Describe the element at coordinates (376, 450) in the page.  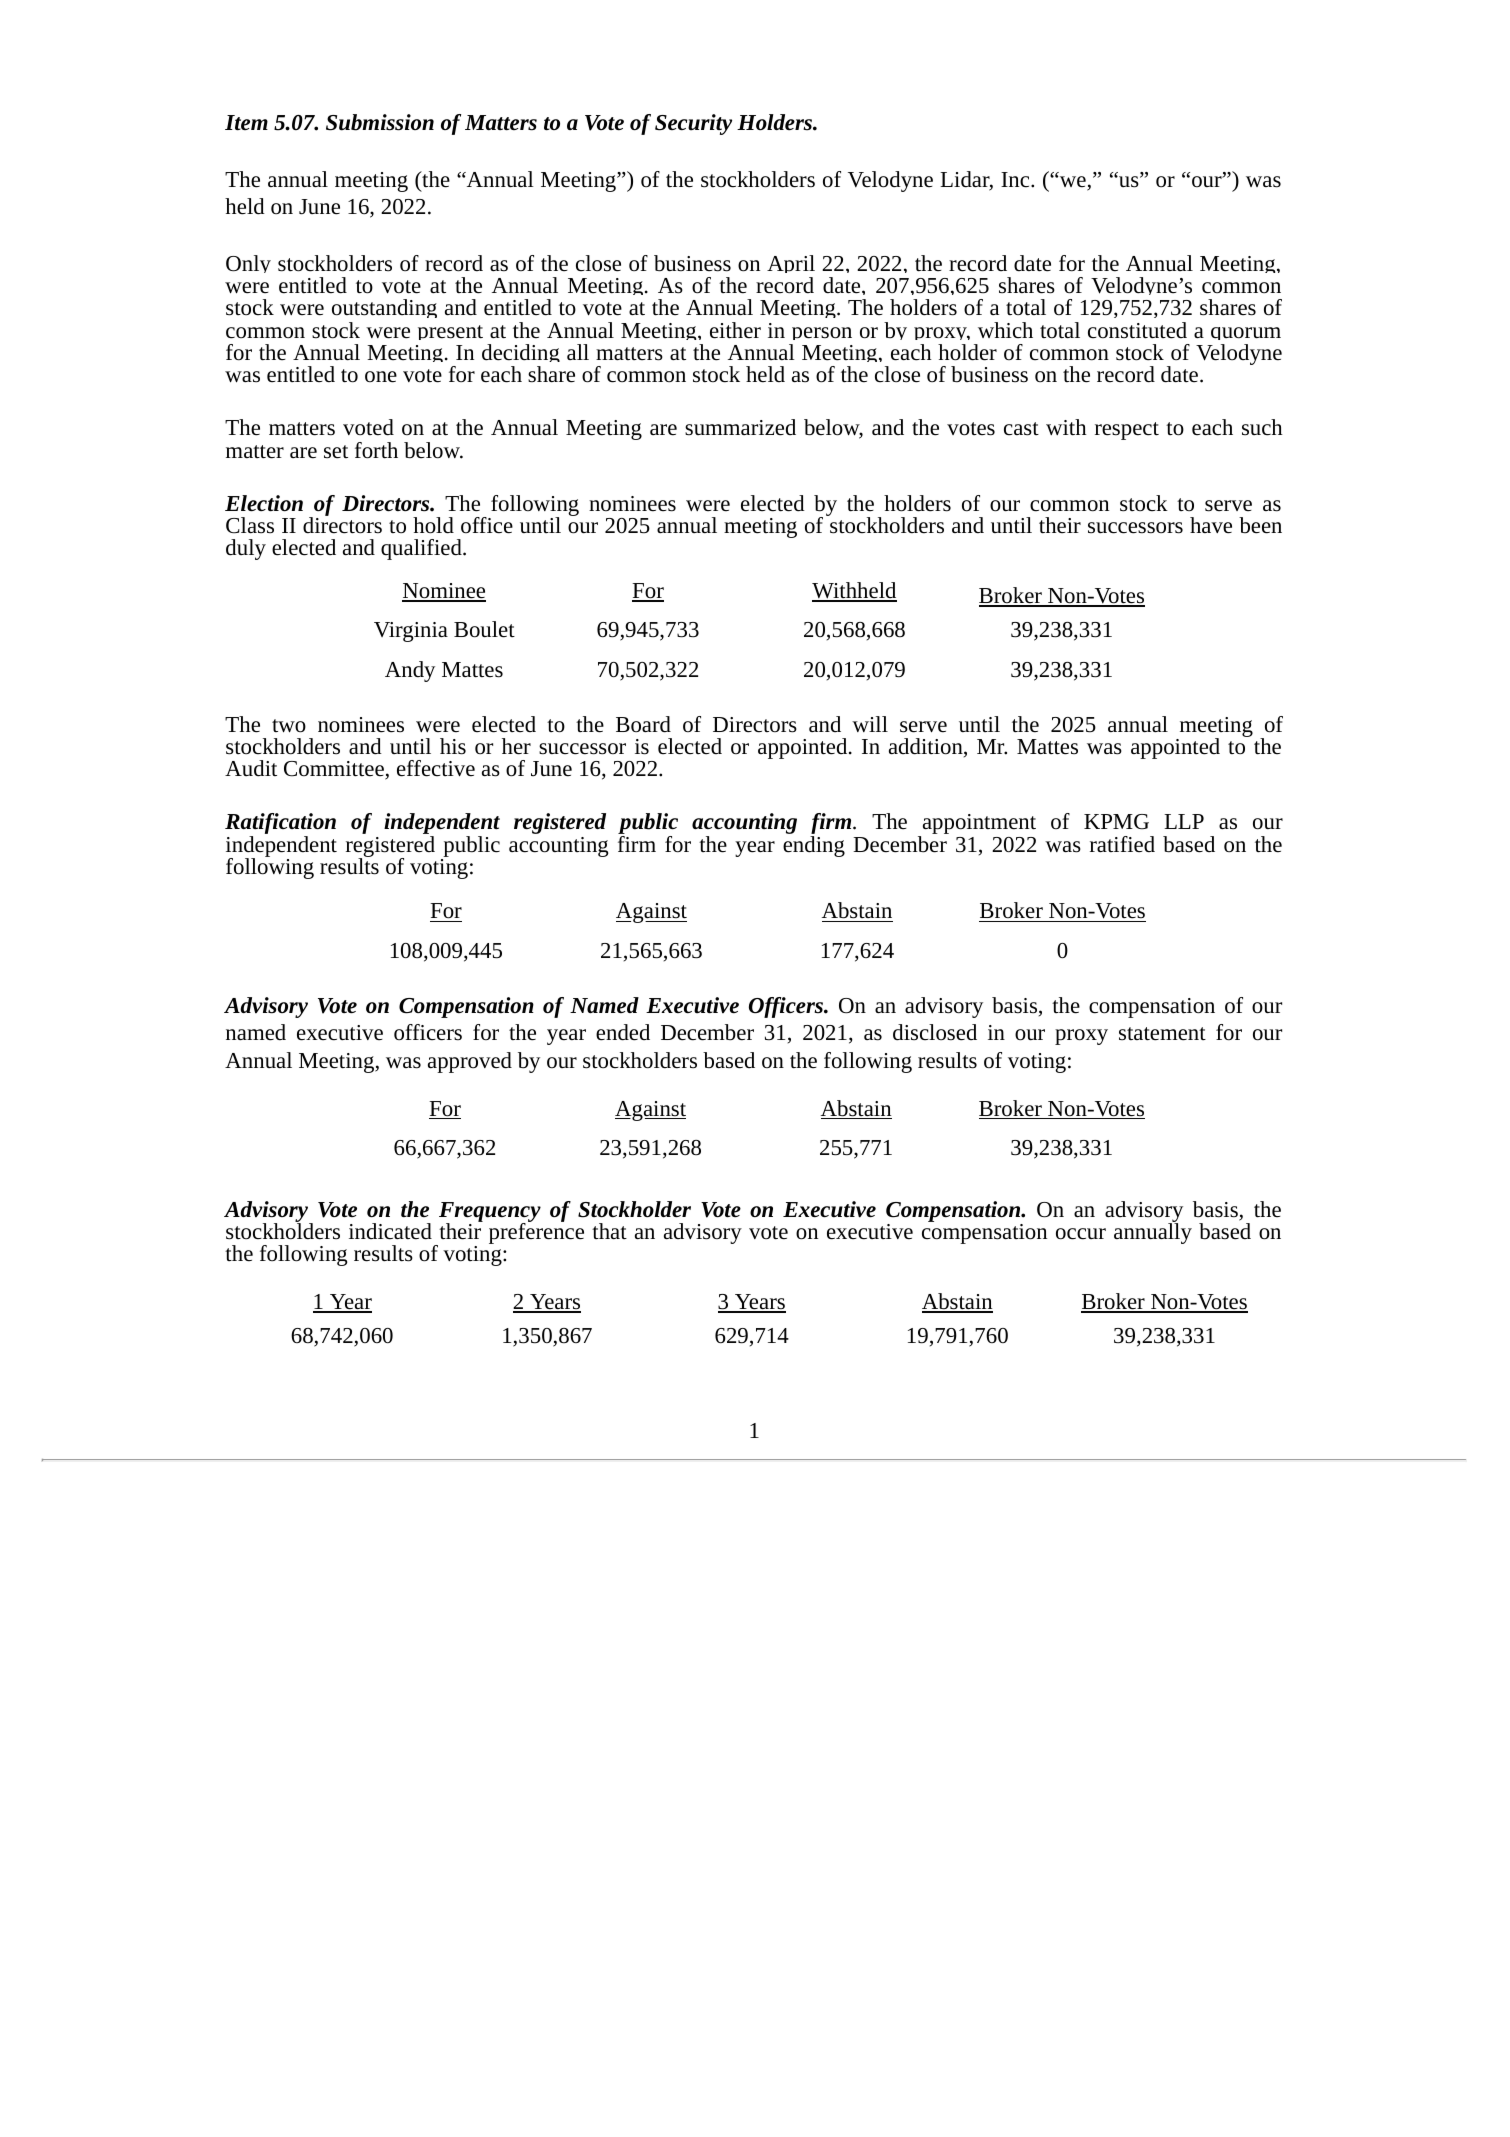
I see `forth` at that location.
